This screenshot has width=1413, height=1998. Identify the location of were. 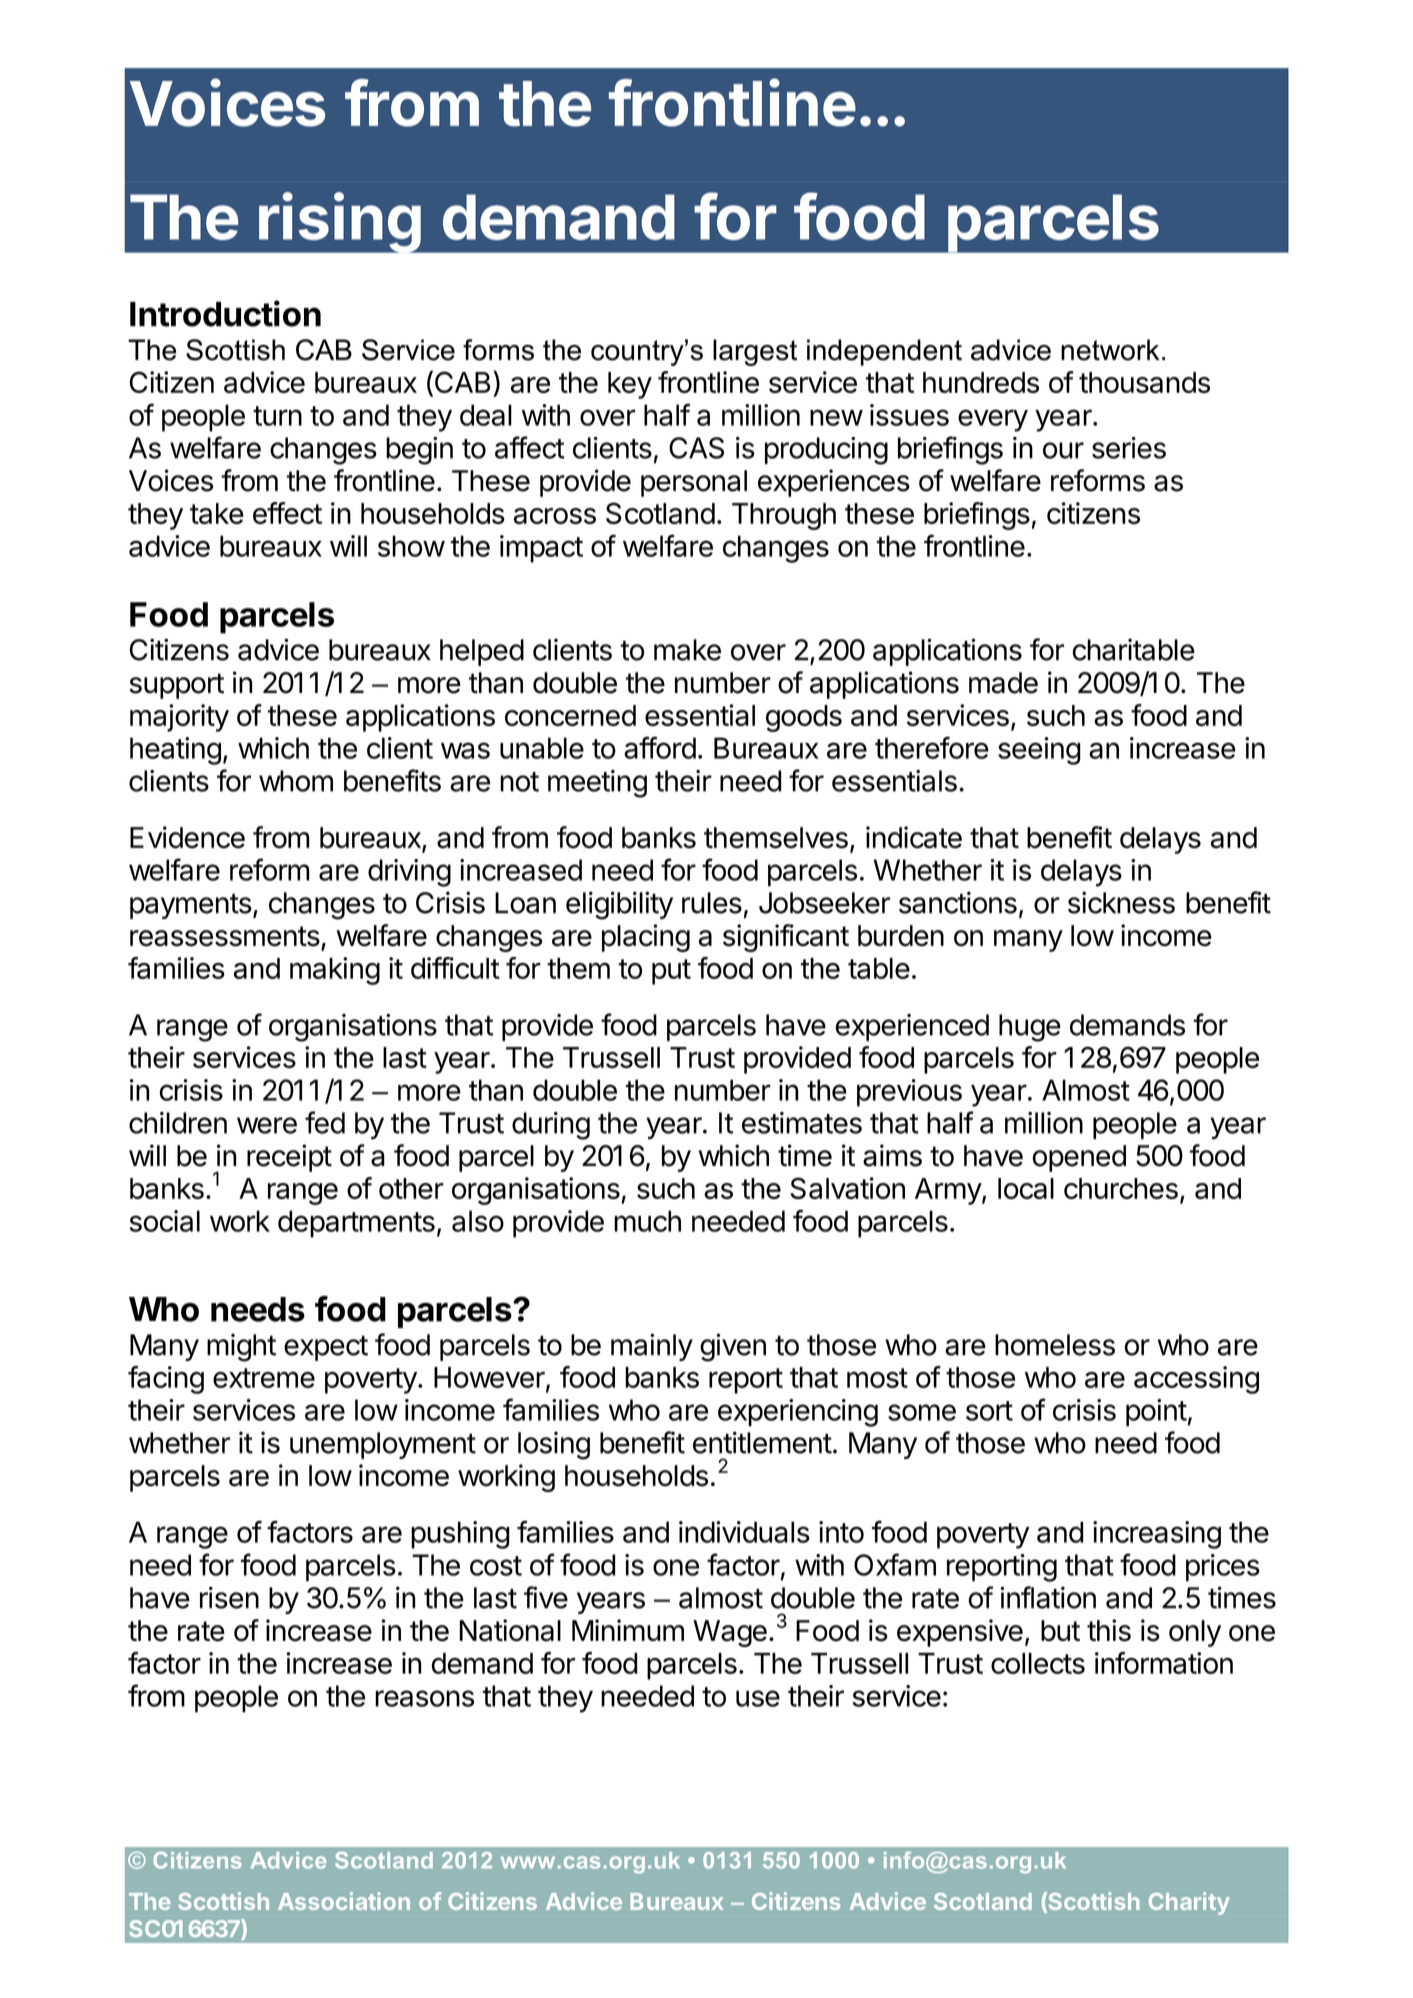
(267, 1125).
